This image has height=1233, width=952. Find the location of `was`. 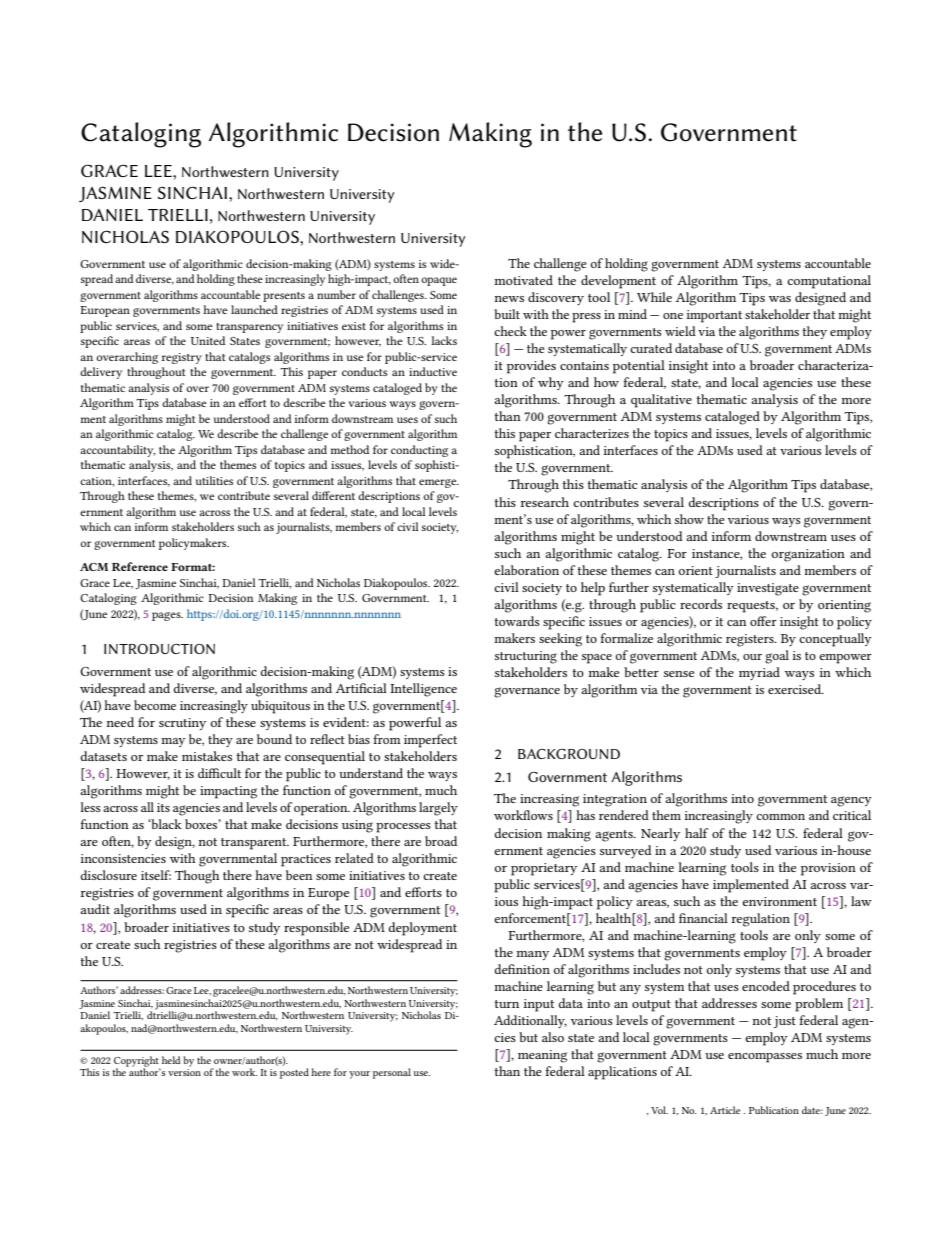

was is located at coordinates (780, 299).
